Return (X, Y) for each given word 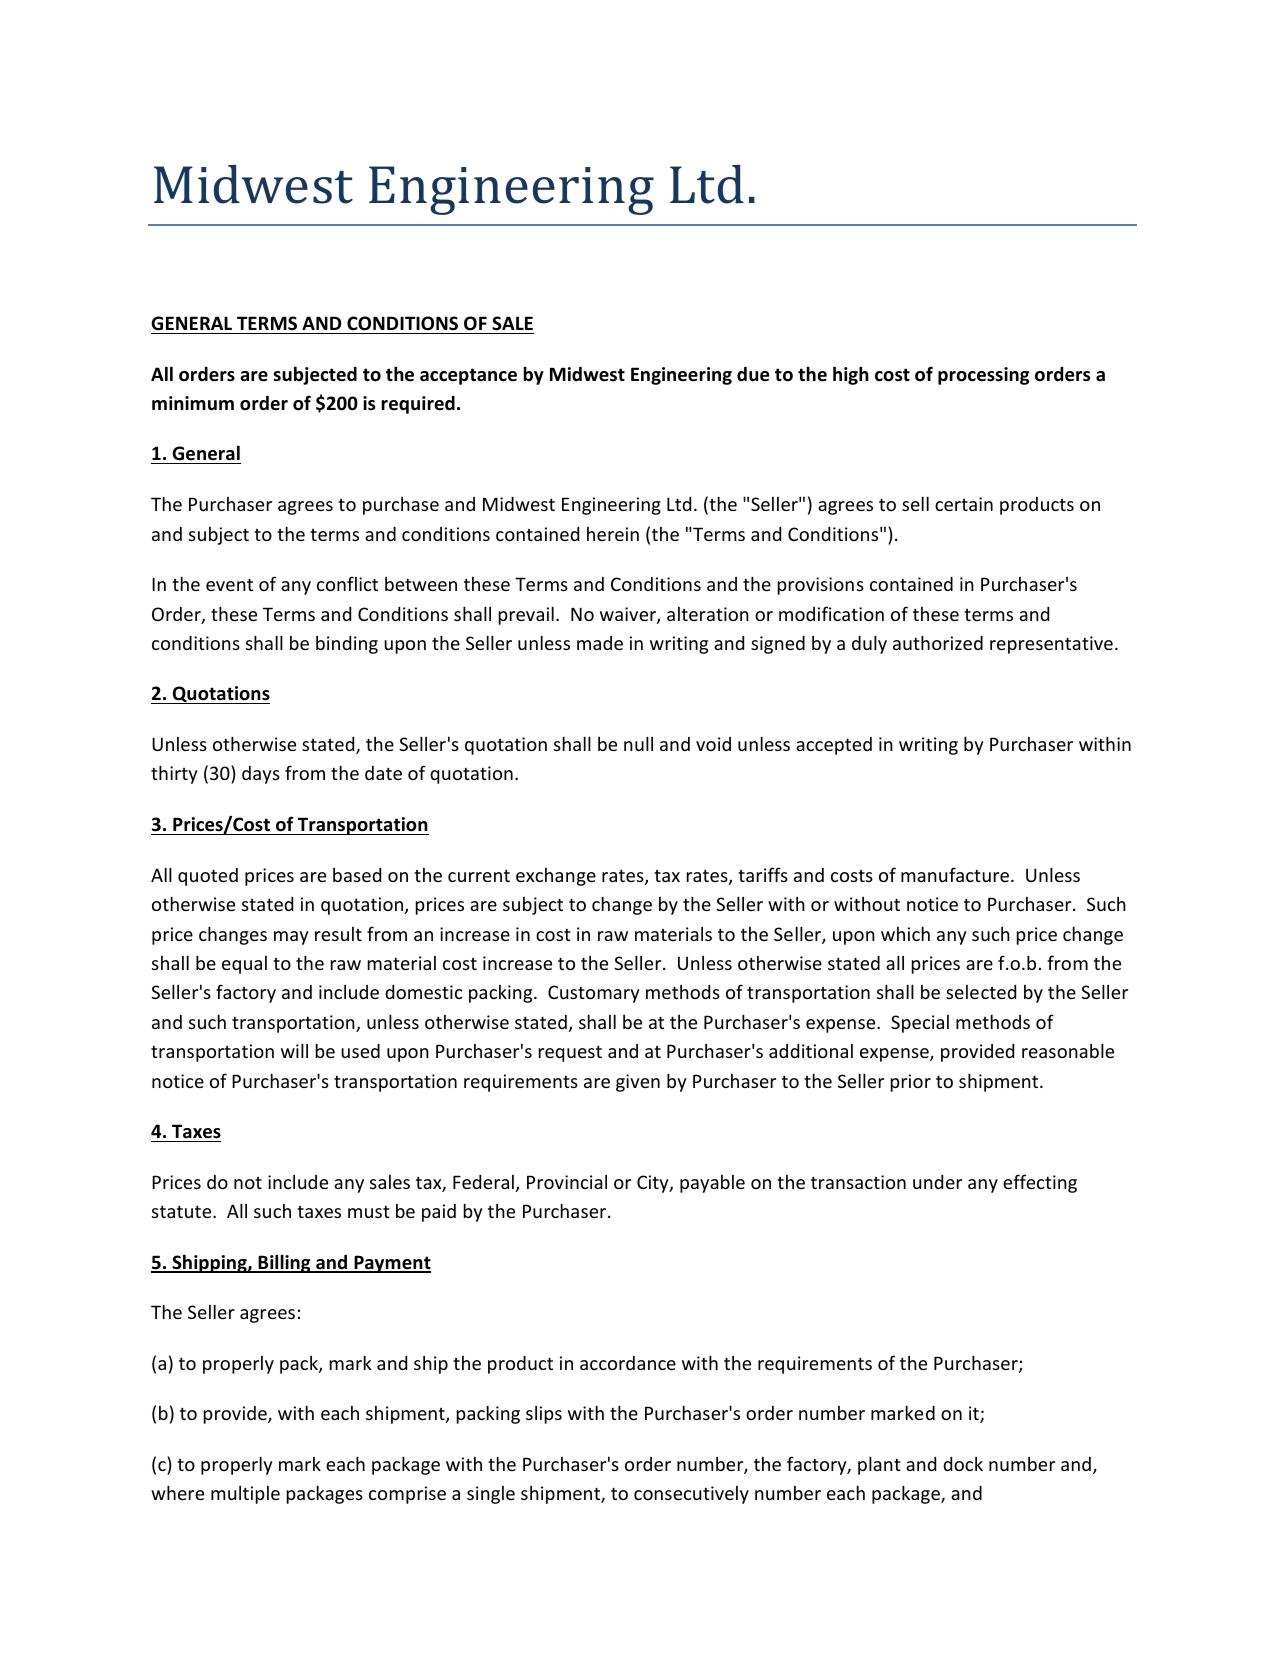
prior (911, 1083)
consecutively (691, 1495)
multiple (245, 1495)
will (294, 1050)
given (638, 1083)
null (638, 743)
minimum (193, 403)
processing (983, 376)
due (753, 374)
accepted (834, 746)
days (261, 775)
